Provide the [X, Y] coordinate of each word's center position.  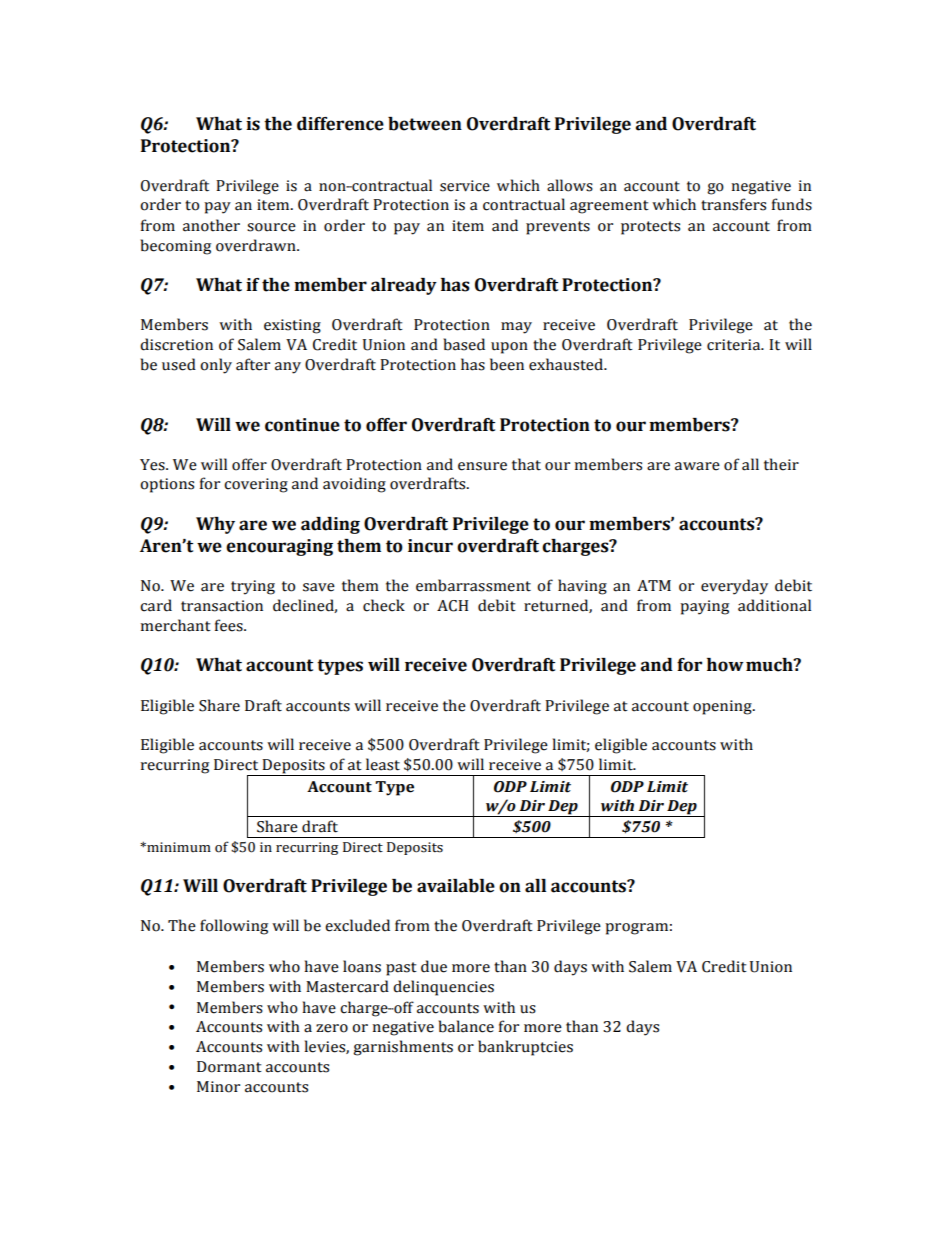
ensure [482, 466]
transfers [733, 204]
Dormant [229, 1067]
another [211, 225]
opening [723, 707]
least [383, 764]
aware [697, 466]
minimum [178, 847]
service [465, 186]
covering [256, 485]
